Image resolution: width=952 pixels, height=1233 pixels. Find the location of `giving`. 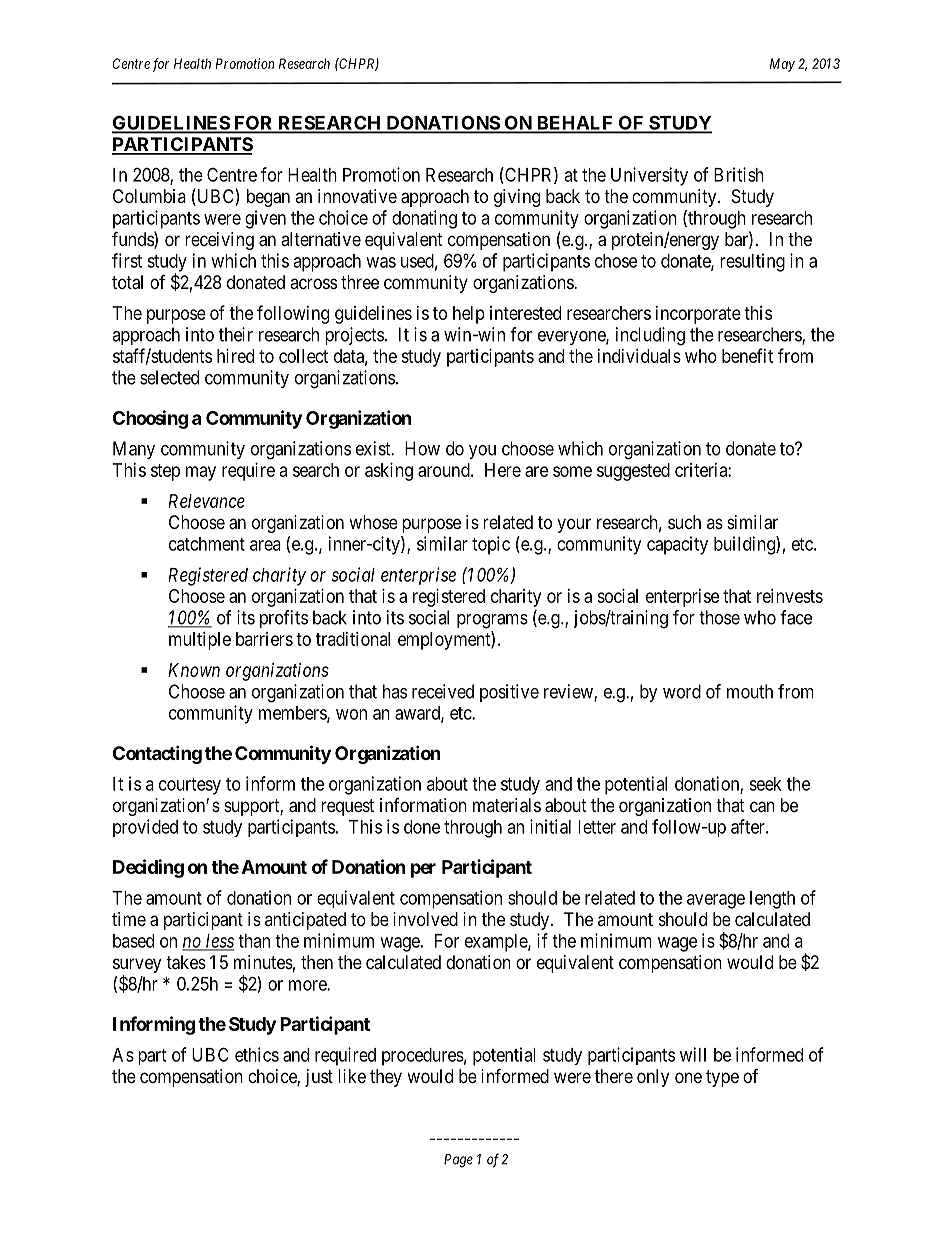

giving is located at coordinates (517, 198).
